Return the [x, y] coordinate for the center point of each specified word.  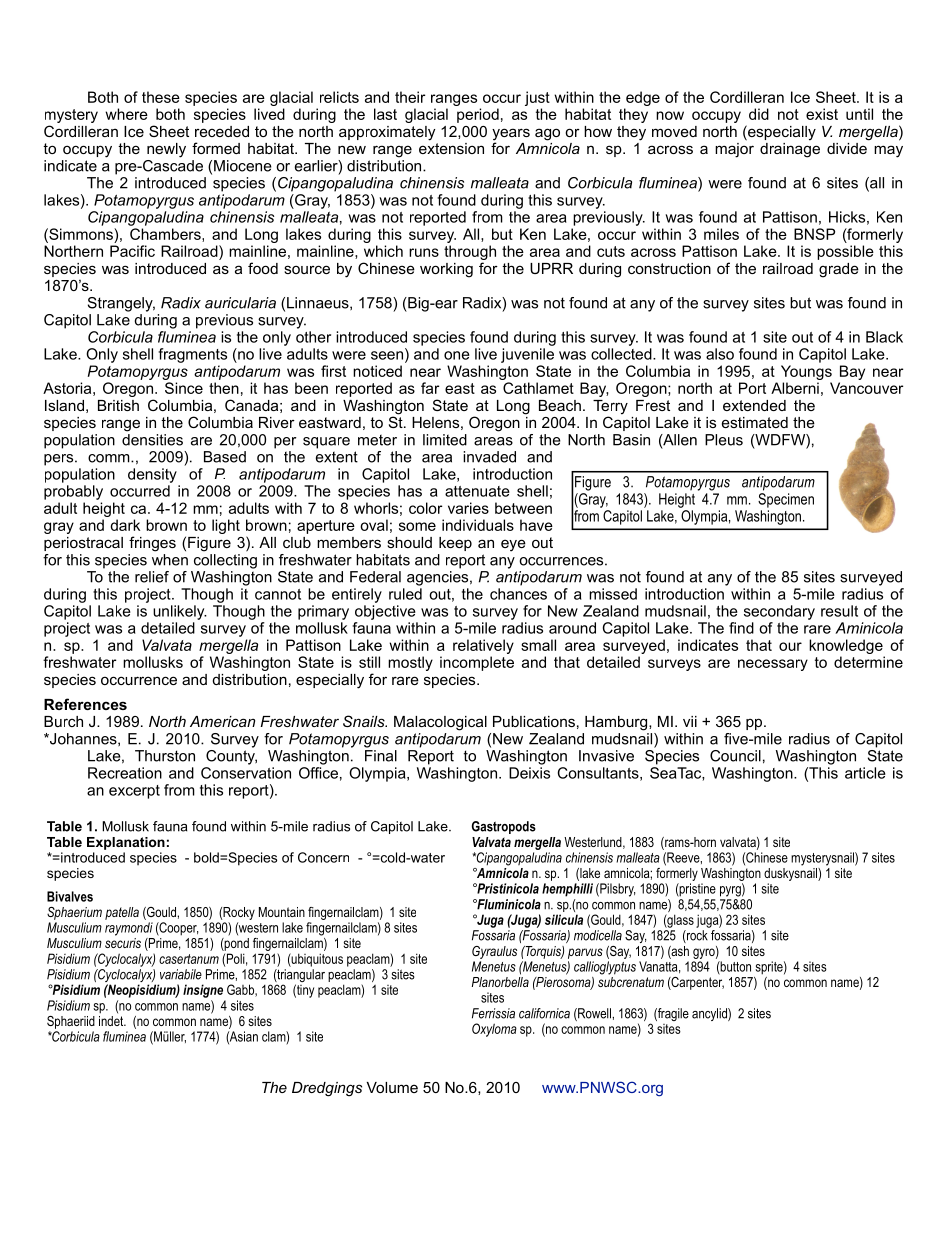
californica [544, 1013]
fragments [192, 355]
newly [166, 150]
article [865, 773]
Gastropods [504, 827]
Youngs [806, 372]
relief [152, 577]
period [478, 115]
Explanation [126, 843]
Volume [392, 1087]
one [457, 355]
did [759, 114]
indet [112, 1019]
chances [518, 594]
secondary [779, 612]
